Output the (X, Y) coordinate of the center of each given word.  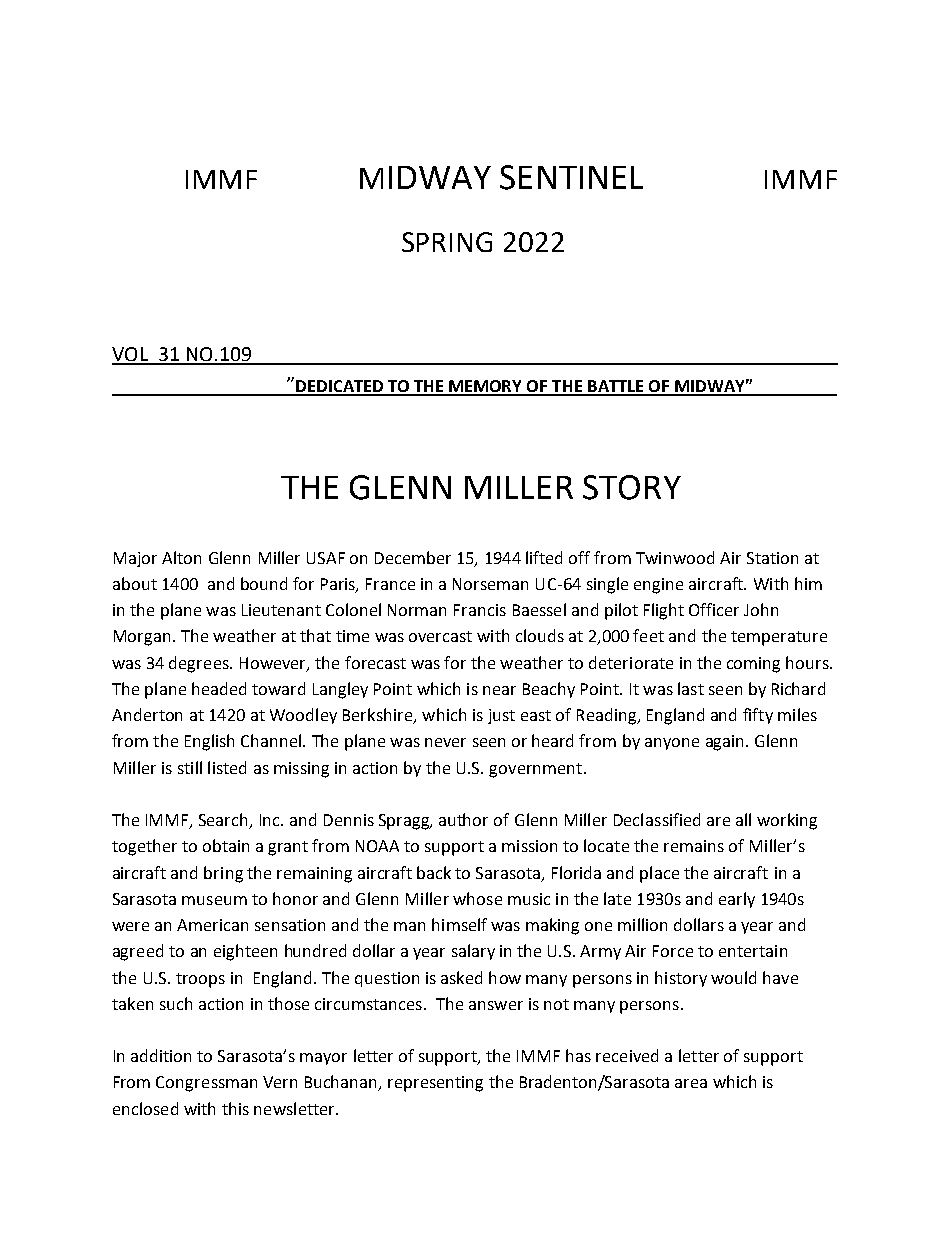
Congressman (206, 1084)
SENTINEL (571, 177)
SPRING (447, 242)
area (691, 1083)
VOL (131, 355)
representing (435, 1084)
